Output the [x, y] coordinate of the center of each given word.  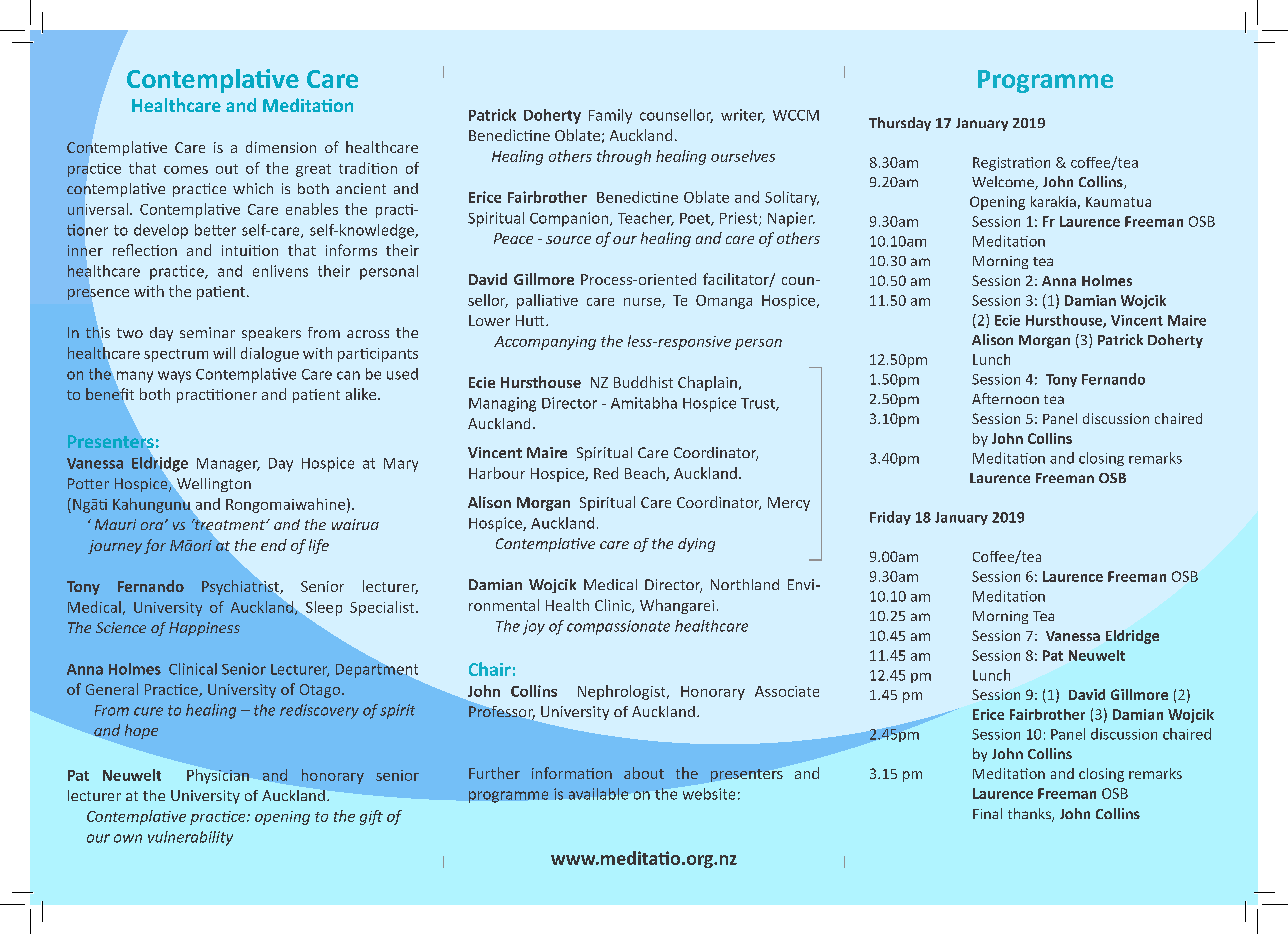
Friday [890, 518]
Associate [787, 691]
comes [186, 170]
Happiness [204, 629]
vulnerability [190, 838]
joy [534, 627]
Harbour [497, 473]
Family [610, 116]
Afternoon [1005, 398]
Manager [228, 465]
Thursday [900, 124]
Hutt [531, 320]
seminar [207, 332]
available [598, 794]
